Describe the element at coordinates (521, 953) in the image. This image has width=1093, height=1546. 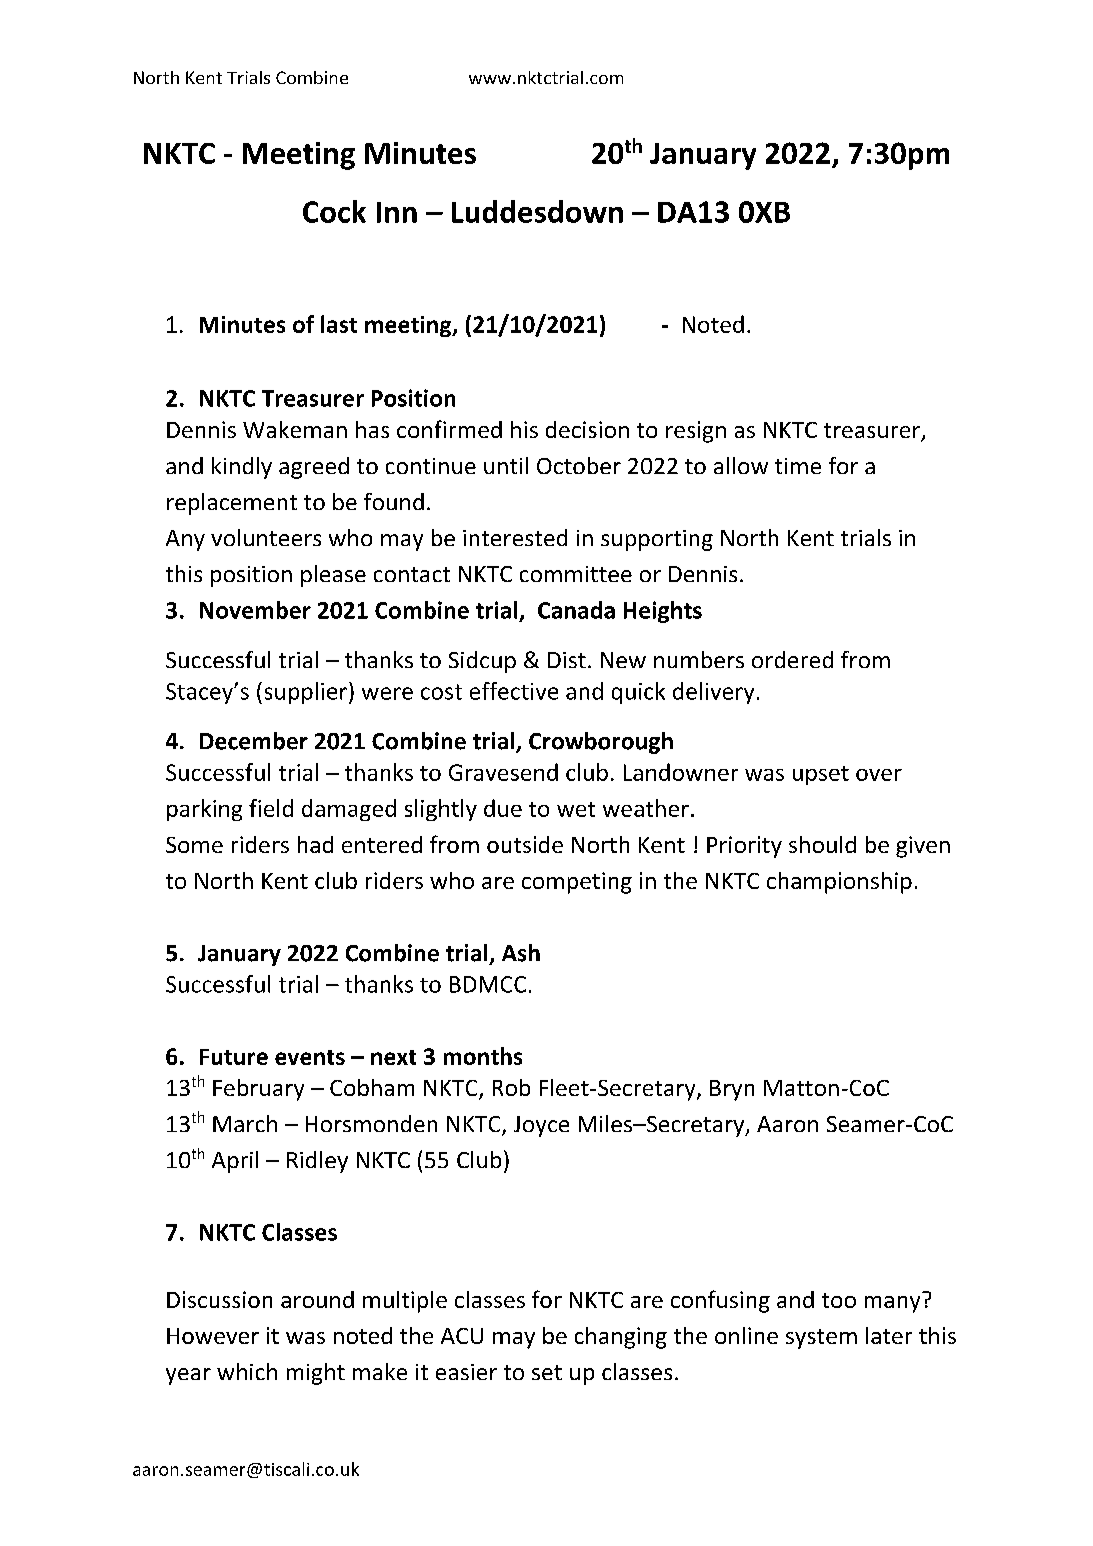
I see `Ash` at that location.
